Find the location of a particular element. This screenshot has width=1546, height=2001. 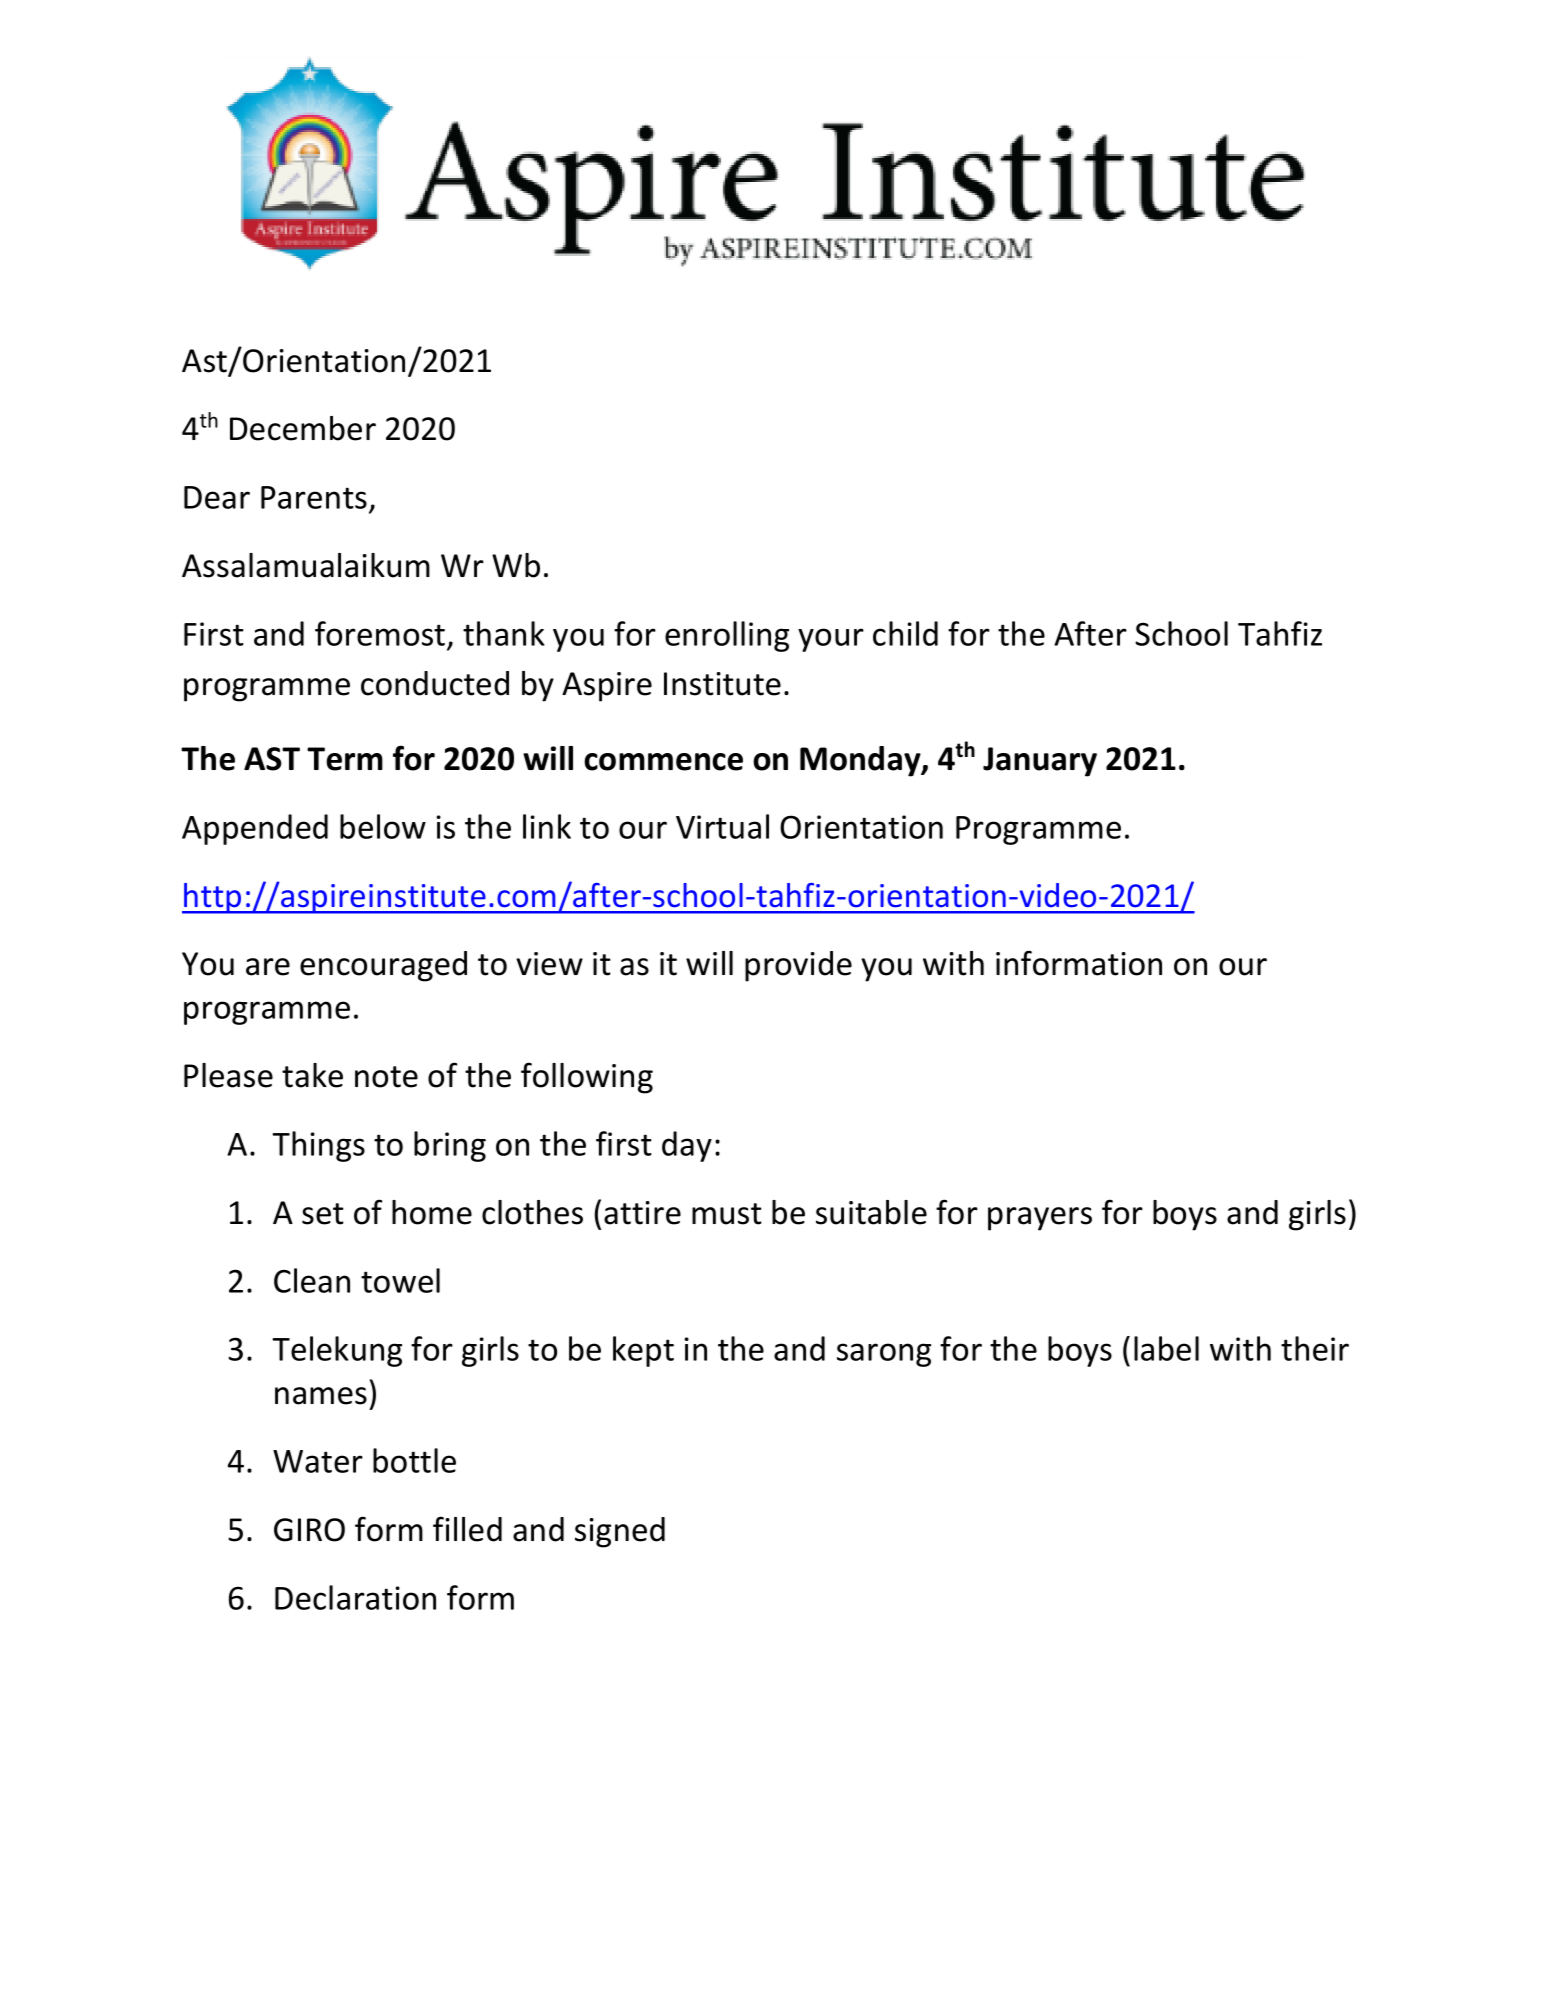

label is located at coordinates (1166, 1348).
